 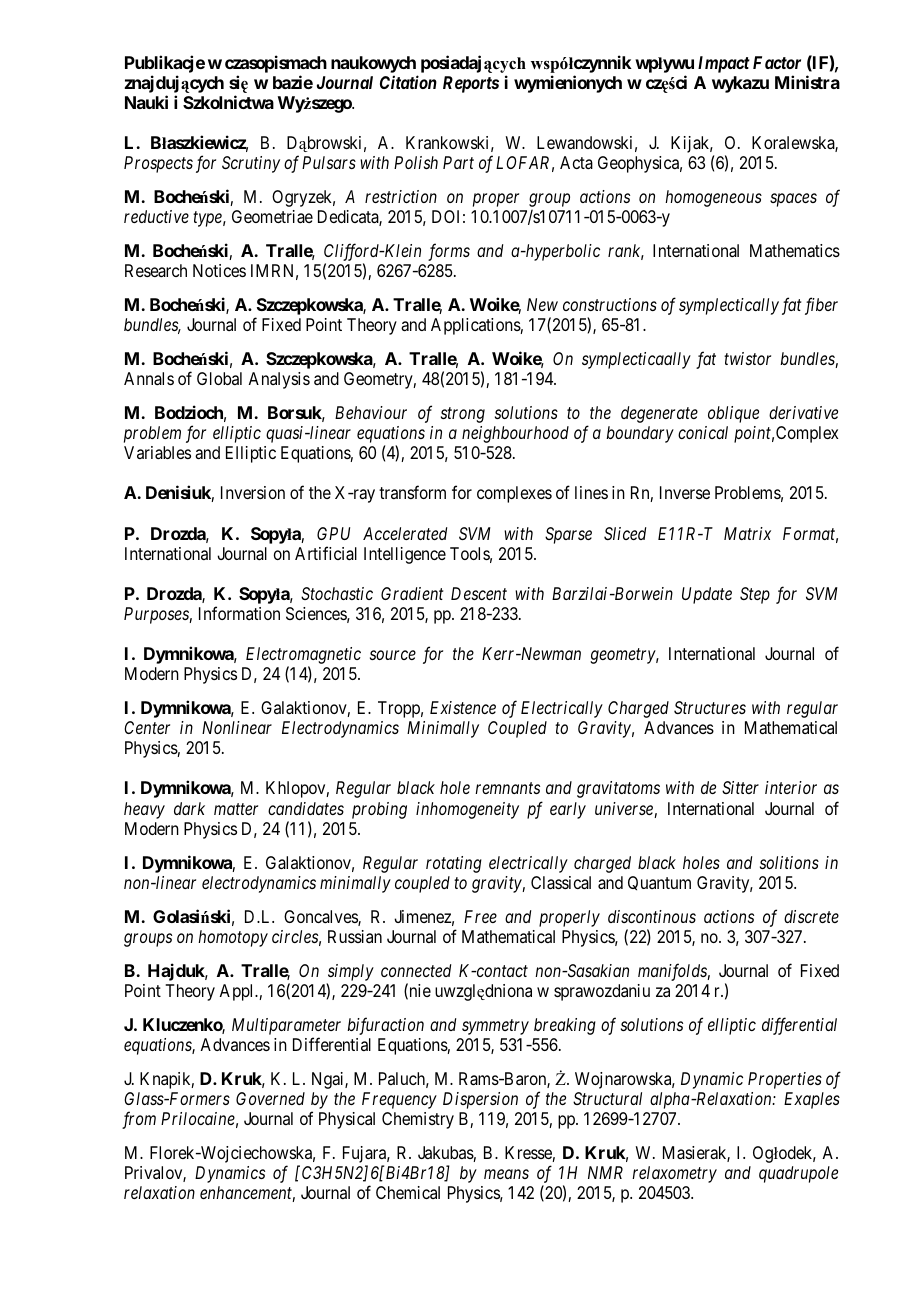 I want to click on Reports, so click(x=471, y=84).
